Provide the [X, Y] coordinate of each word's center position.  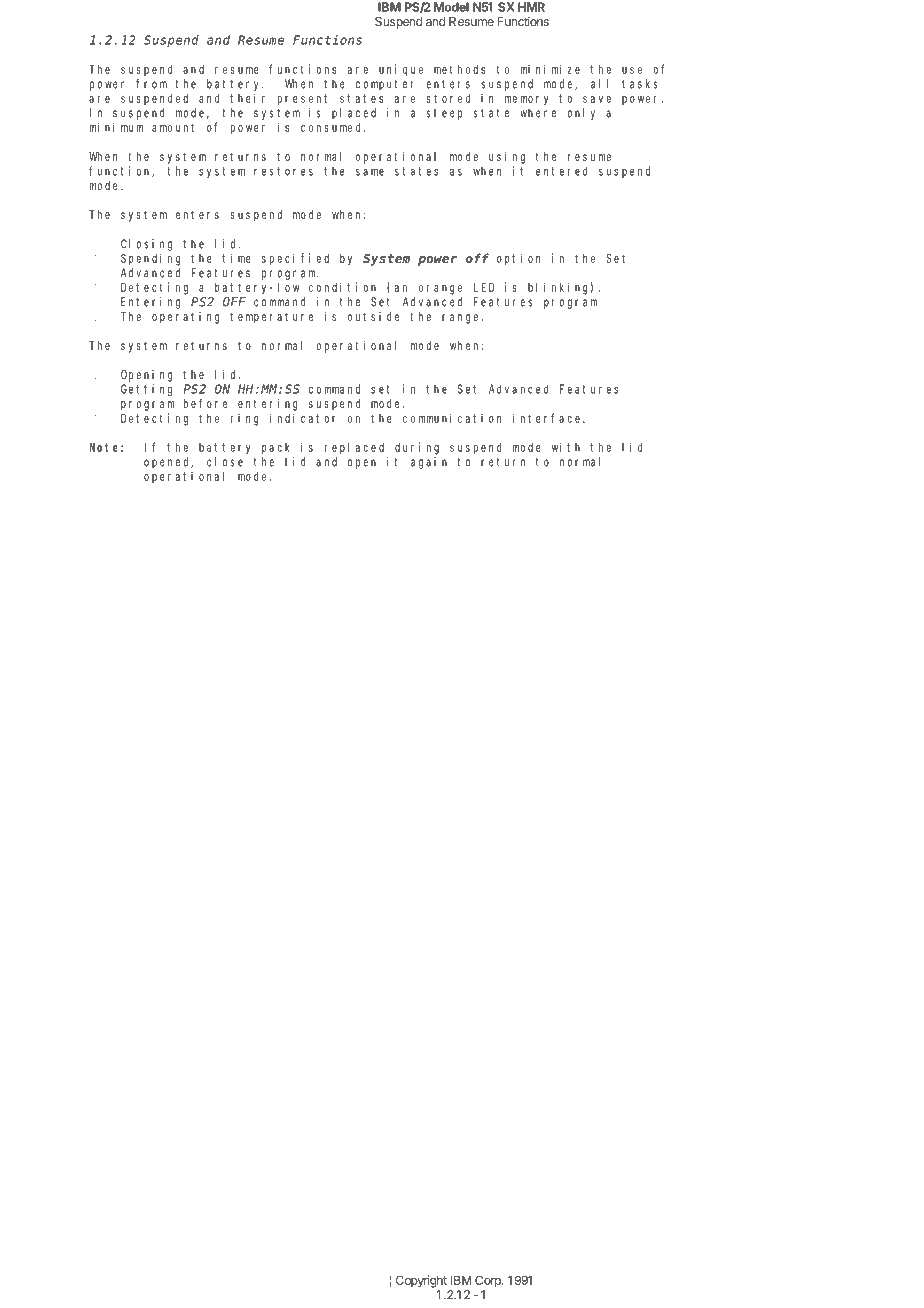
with [566, 447]
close [225, 462]
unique [401, 70]
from [151, 84]
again [429, 463]
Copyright [421, 1281]
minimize [550, 69]
